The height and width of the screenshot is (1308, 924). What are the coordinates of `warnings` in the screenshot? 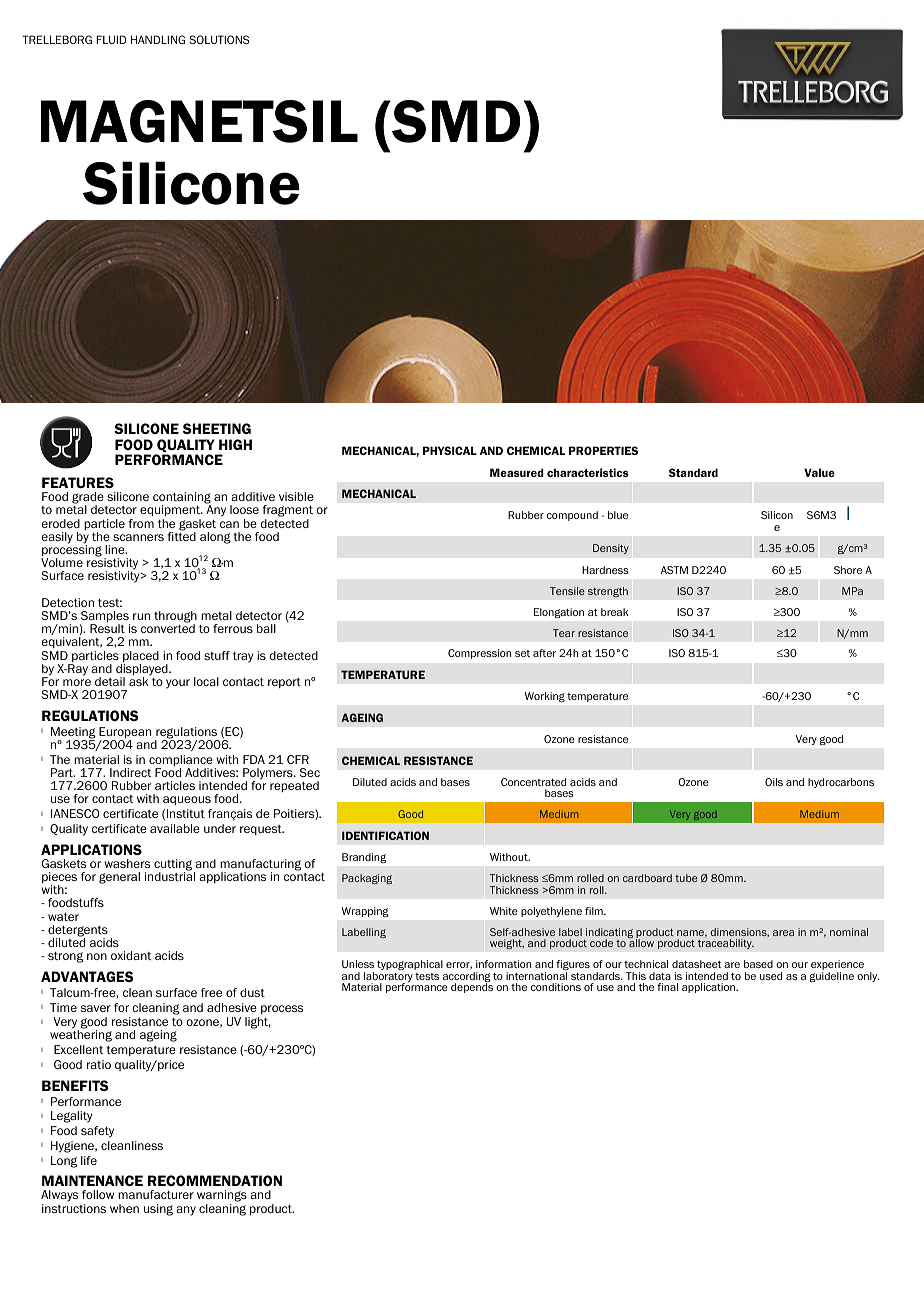 It's located at (222, 1197).
